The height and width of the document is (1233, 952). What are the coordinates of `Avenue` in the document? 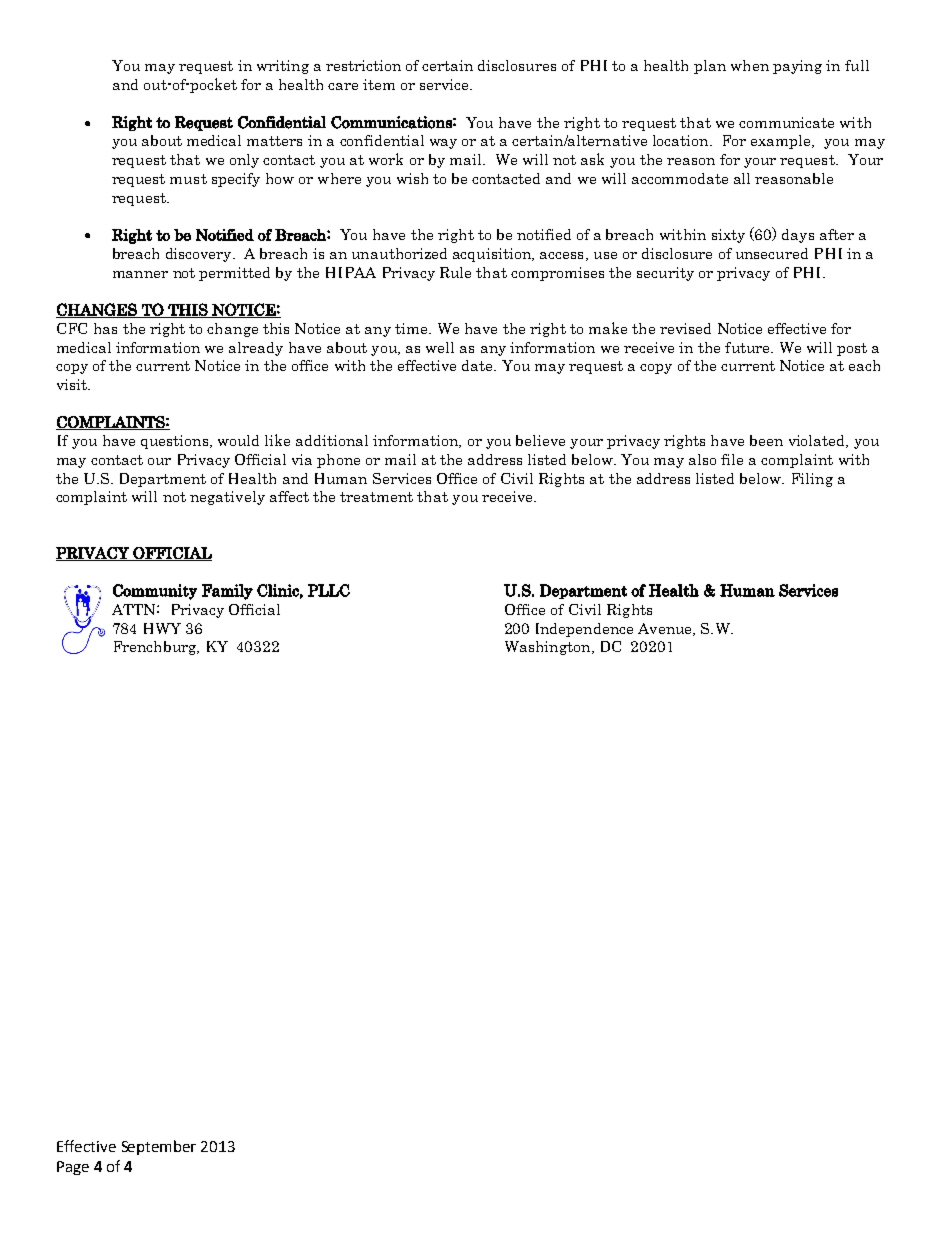 It's located at (666, 629).
